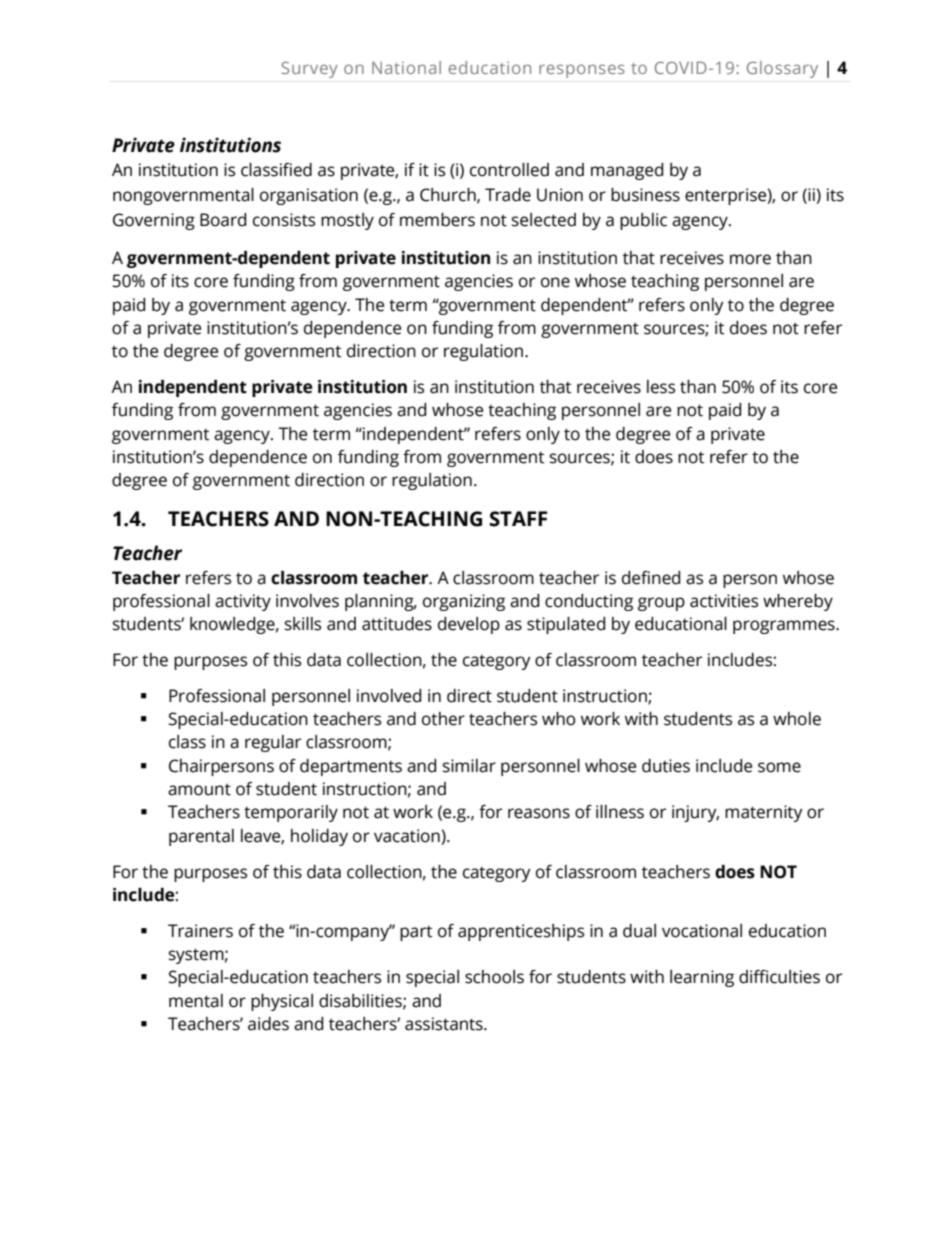 The height and width of the screenshot is (1233, 952). Describe the element at coordinates (702, 978) in the screenshot. I see `learning` at that location.
